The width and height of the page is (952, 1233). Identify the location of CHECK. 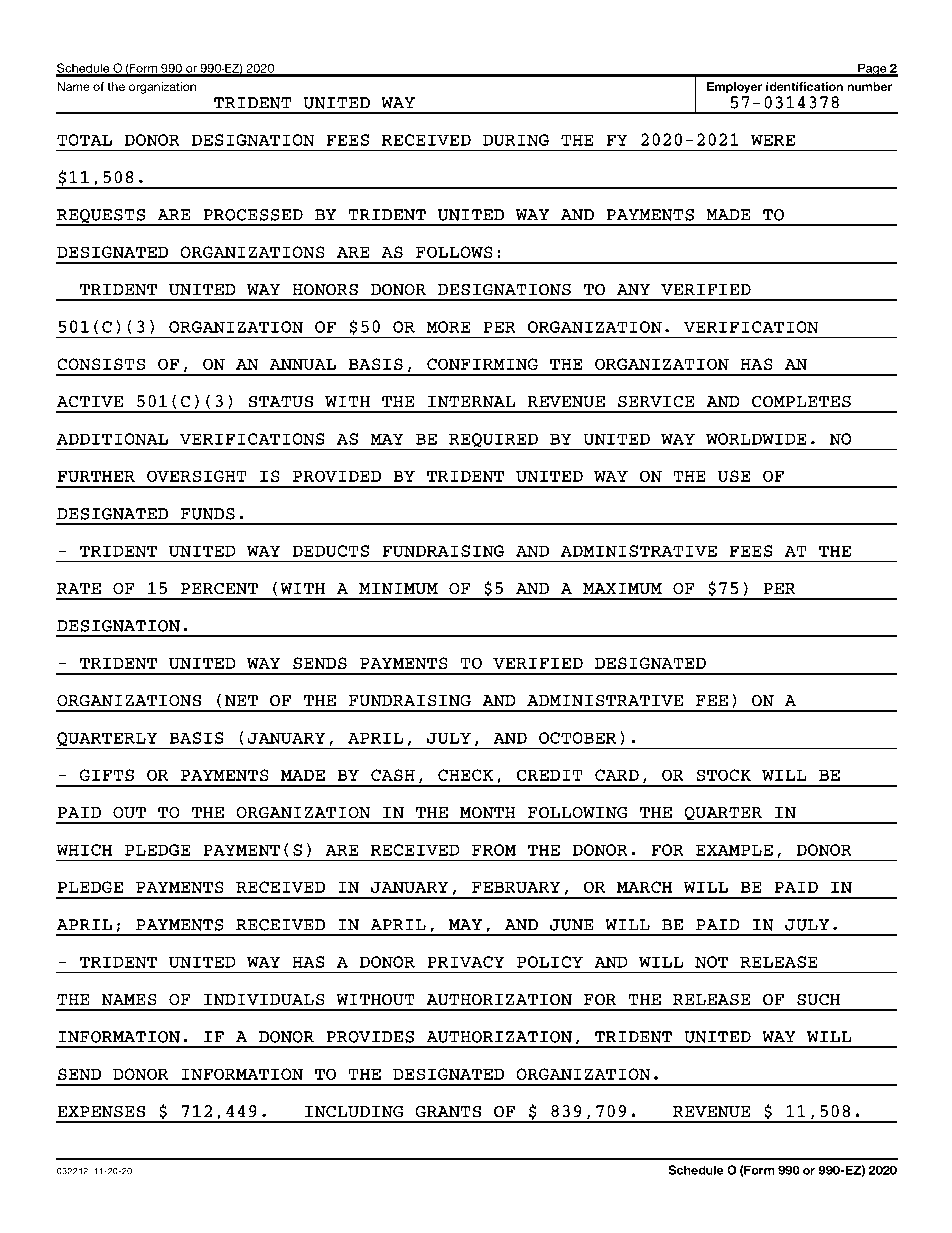
(465, 775).
